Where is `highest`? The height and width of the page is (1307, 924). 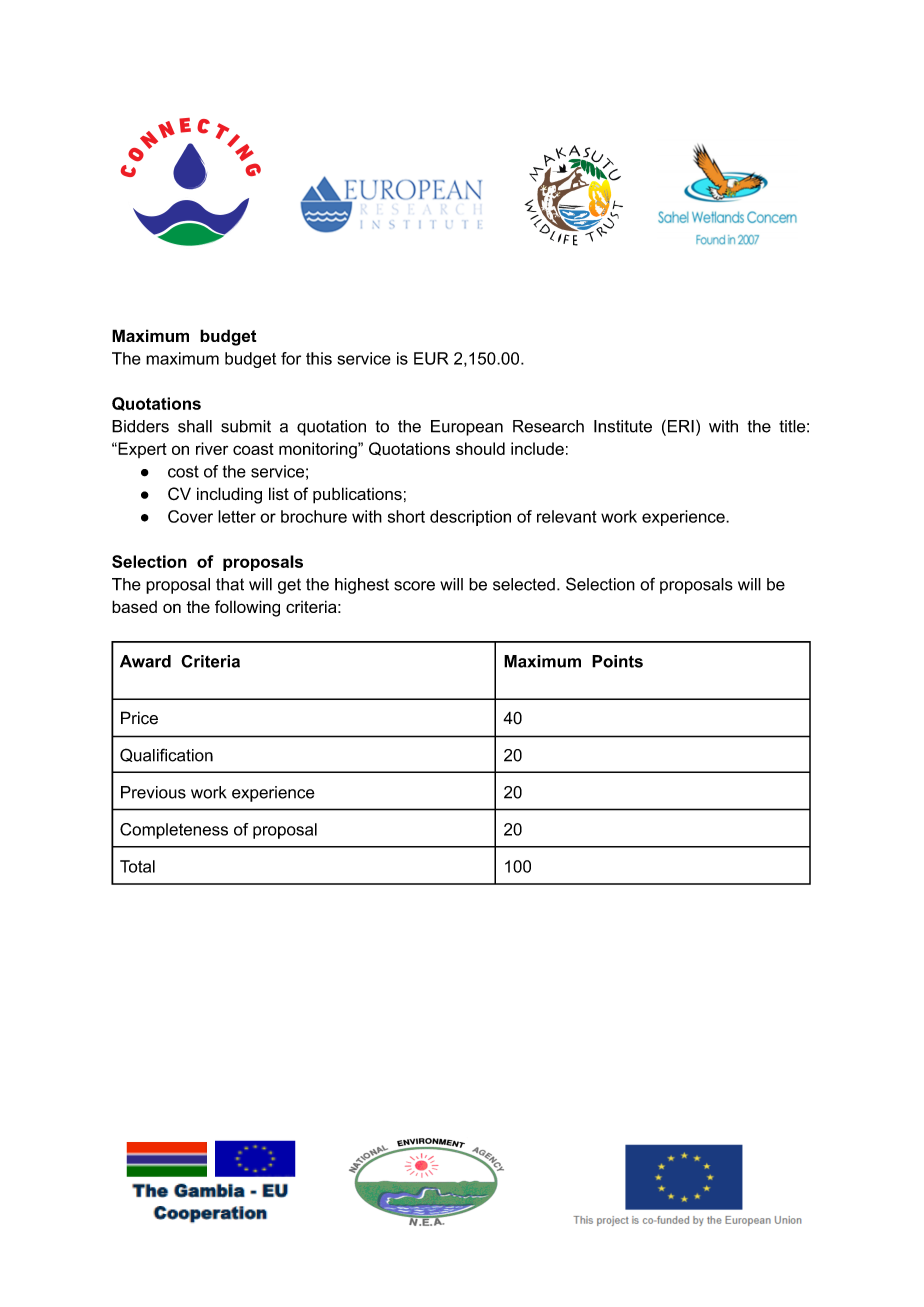
highest is located at coordinates (362, 586).
